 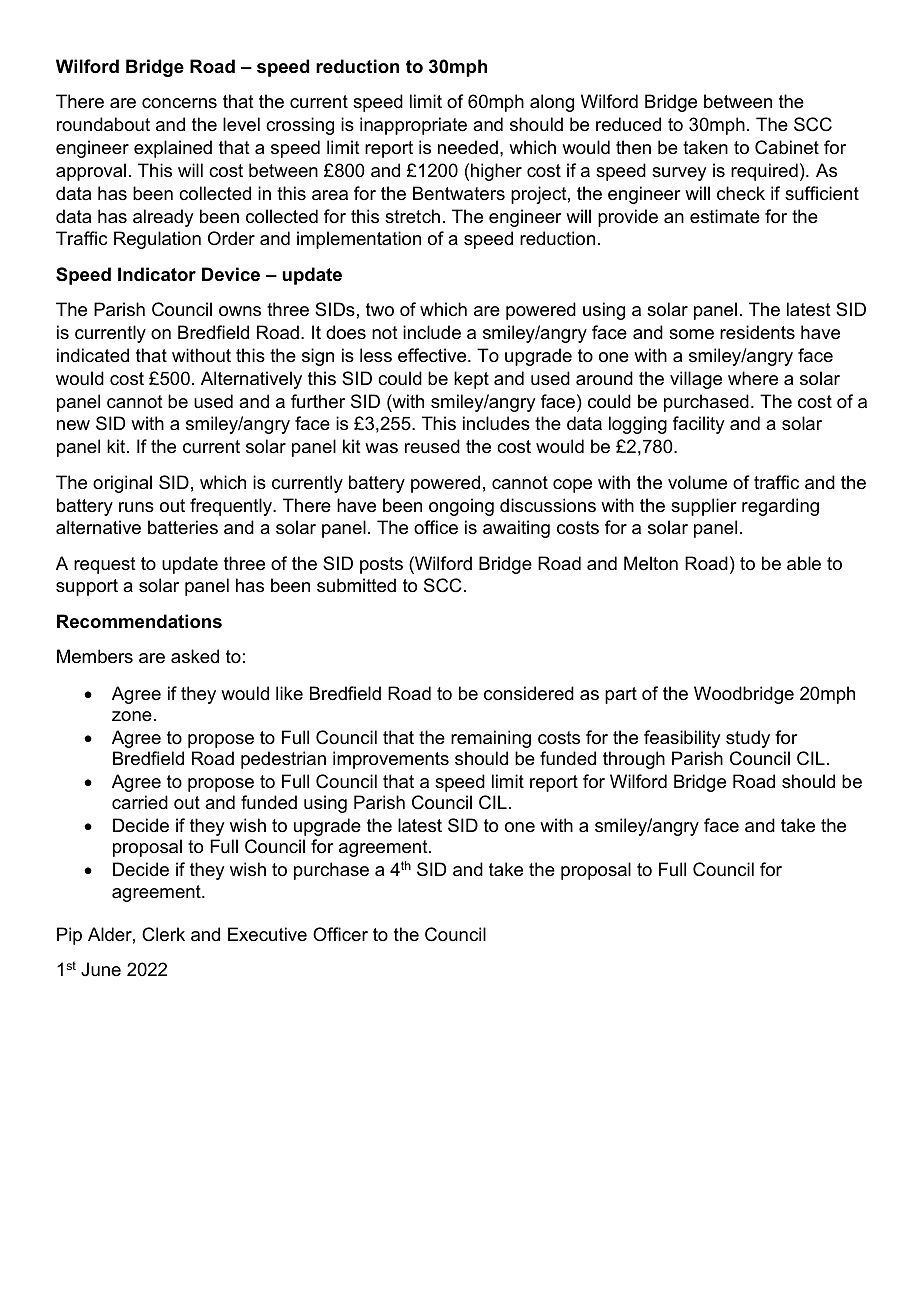 I want to click on new, so click(x=73, y=425).
